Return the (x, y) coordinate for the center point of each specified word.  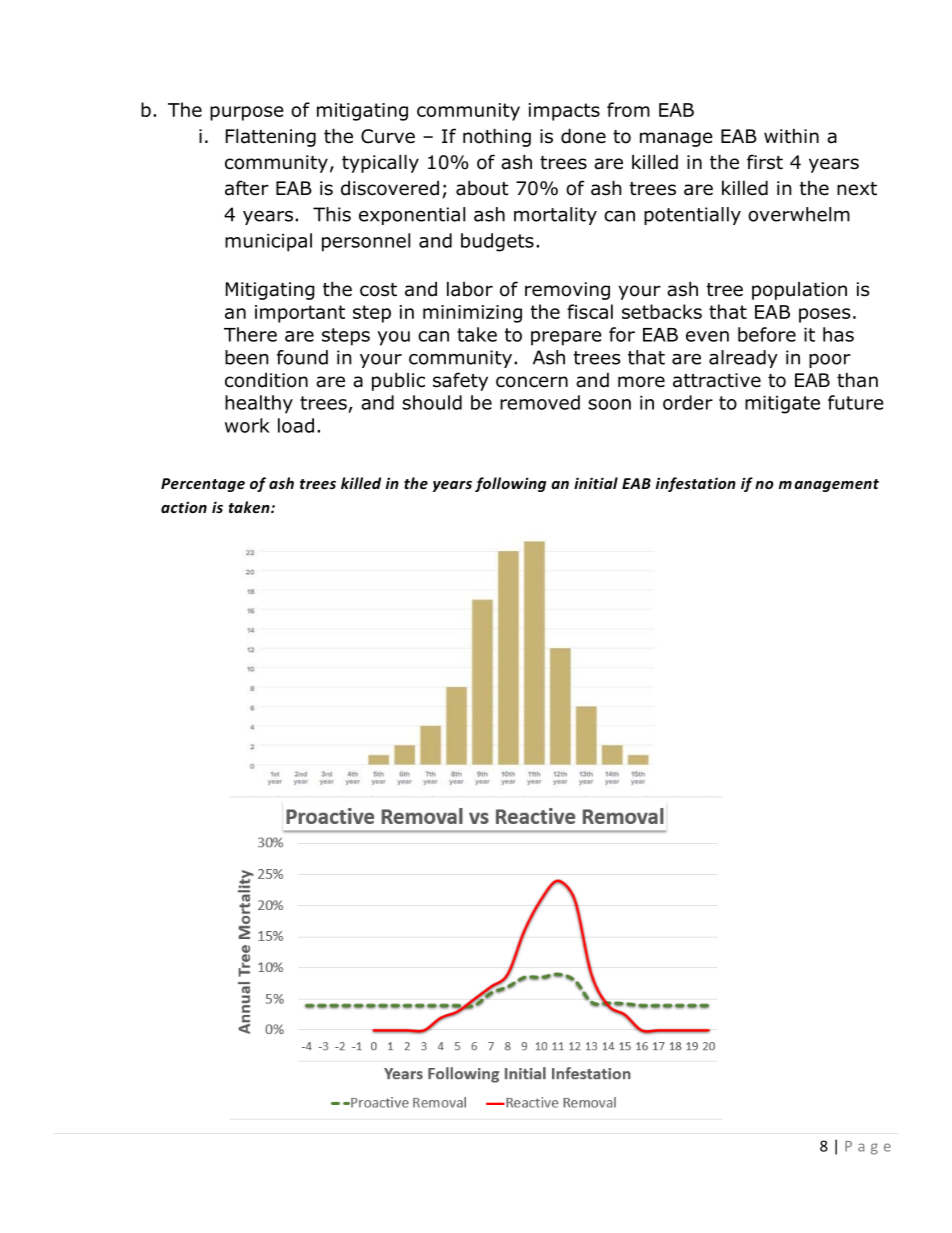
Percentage (203, 485)
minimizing (472, 314)
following (510, 484)
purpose (246, 113)
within (791, 135)
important (300, 314)
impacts (564, 112)
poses (824, 315)
